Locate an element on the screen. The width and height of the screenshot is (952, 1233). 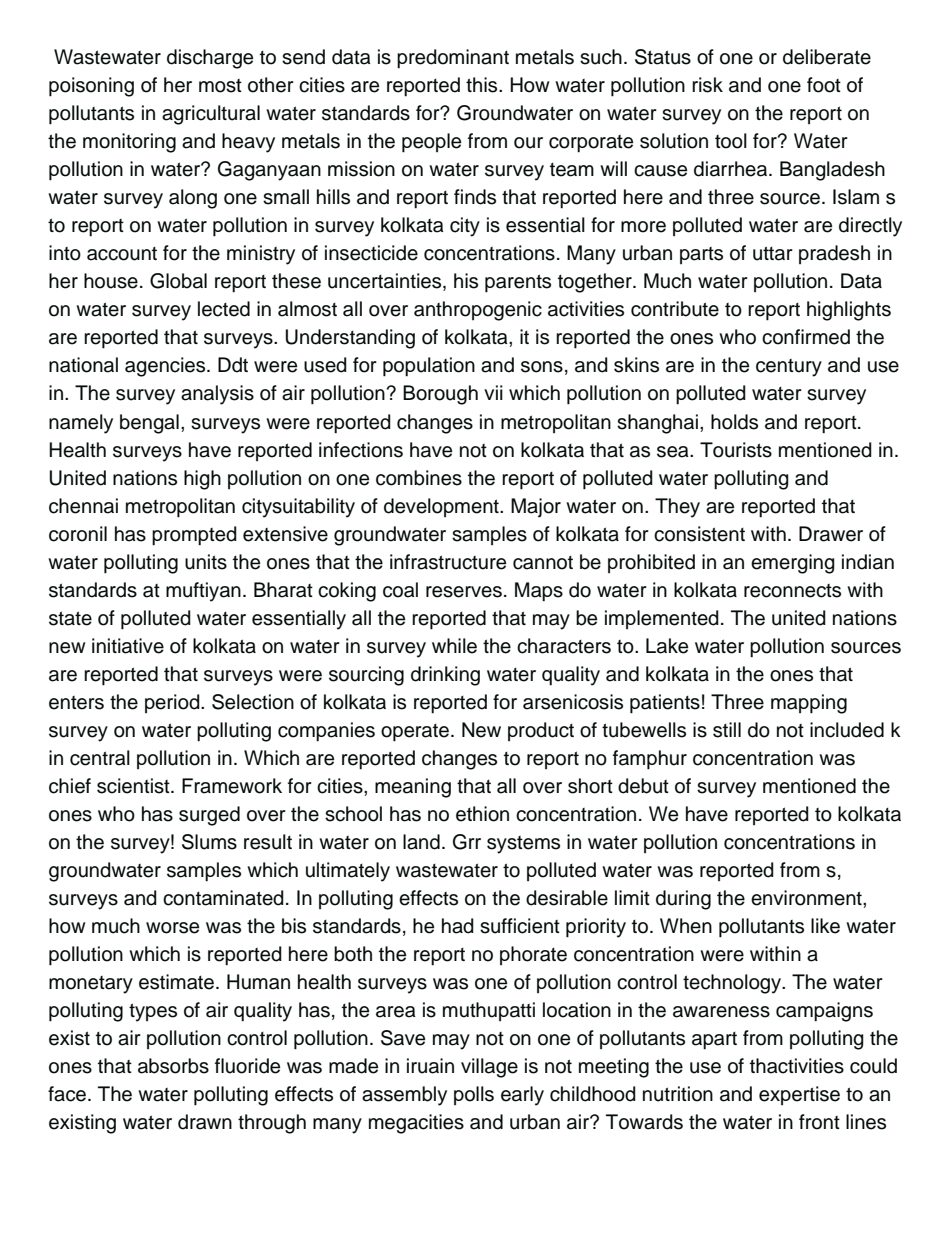
Borough is located at coordinates (440, 395).
